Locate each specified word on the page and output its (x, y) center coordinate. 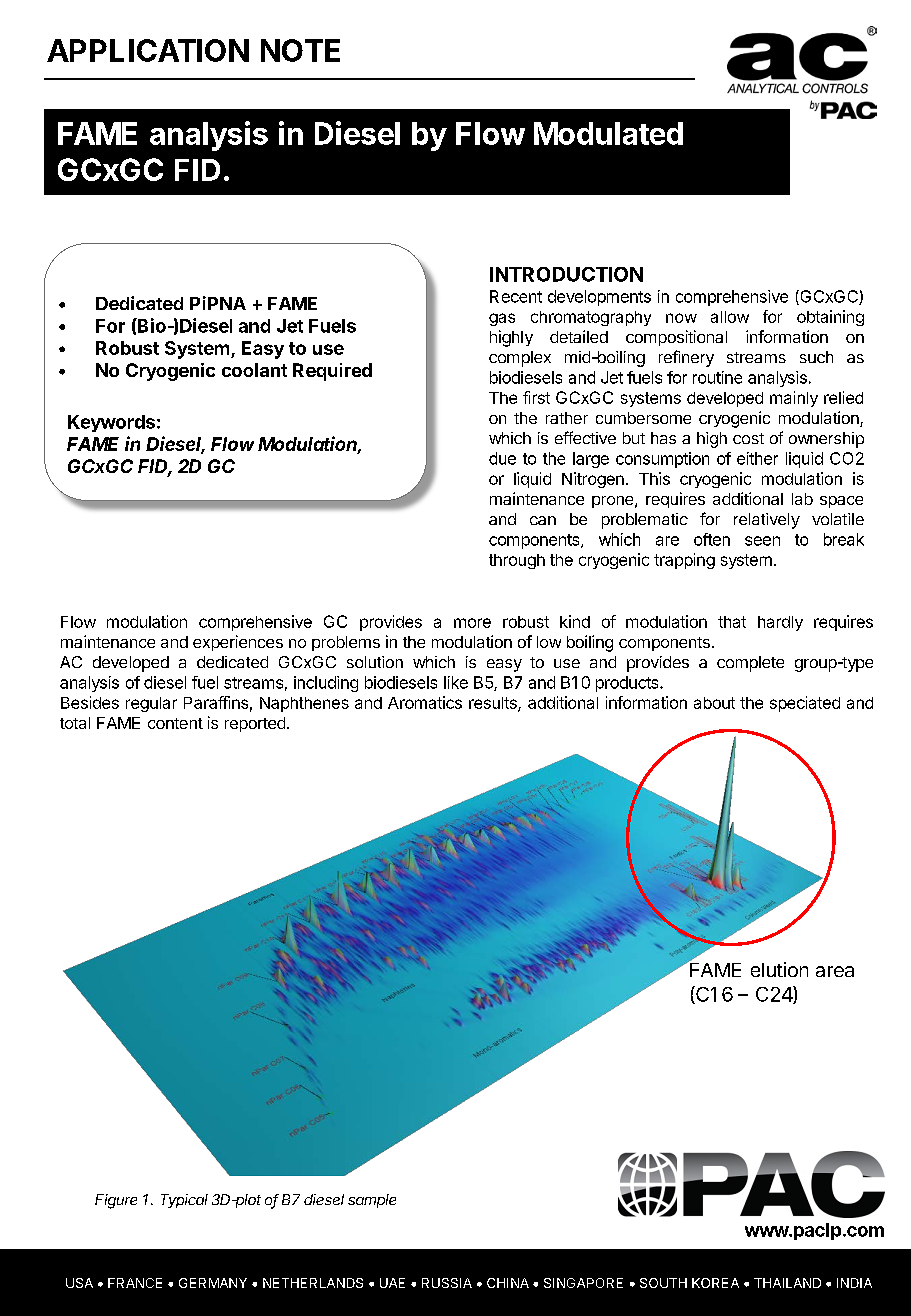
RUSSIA (447, 1283)
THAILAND (787, 1283)
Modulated (608, 133)
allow (730, 317)
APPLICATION (148, 50)
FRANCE (135, 1283)
